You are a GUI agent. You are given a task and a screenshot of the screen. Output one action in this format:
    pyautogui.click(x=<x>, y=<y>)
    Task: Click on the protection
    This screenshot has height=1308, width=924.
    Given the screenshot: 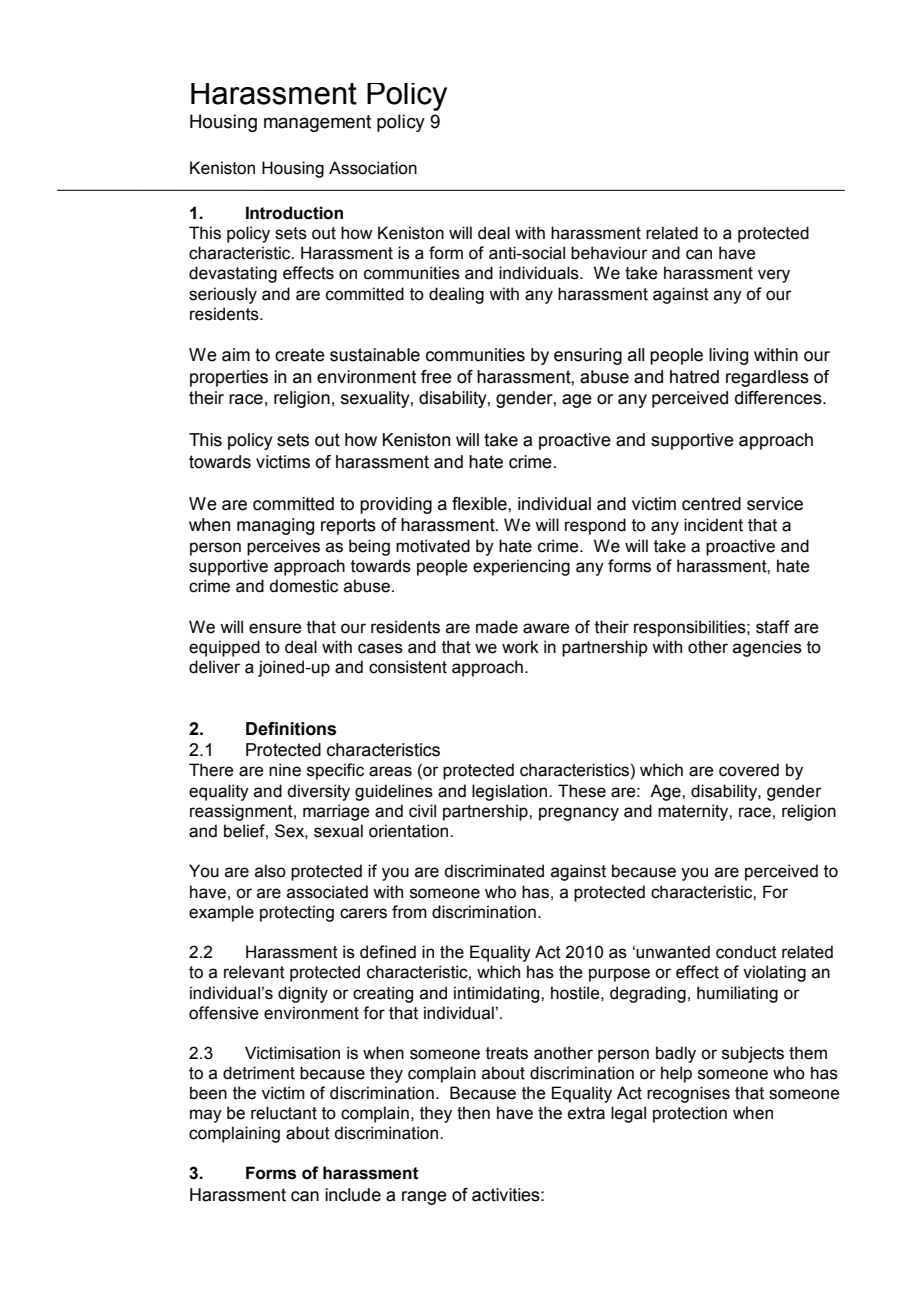 What is the action you would take?
    pyautogui.click(x=690, y=1114)
